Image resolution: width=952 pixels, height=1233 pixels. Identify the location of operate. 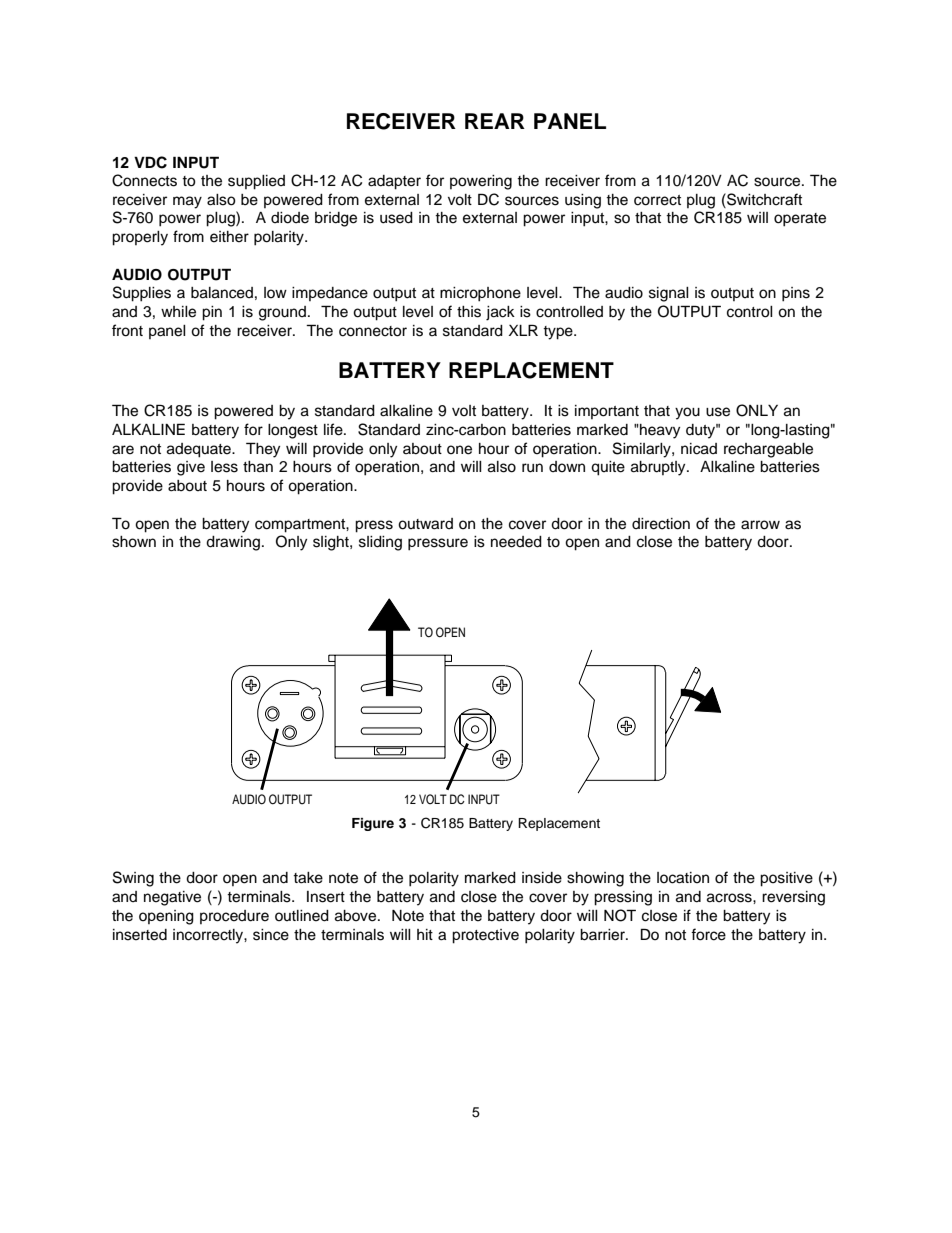
(800, 220).
